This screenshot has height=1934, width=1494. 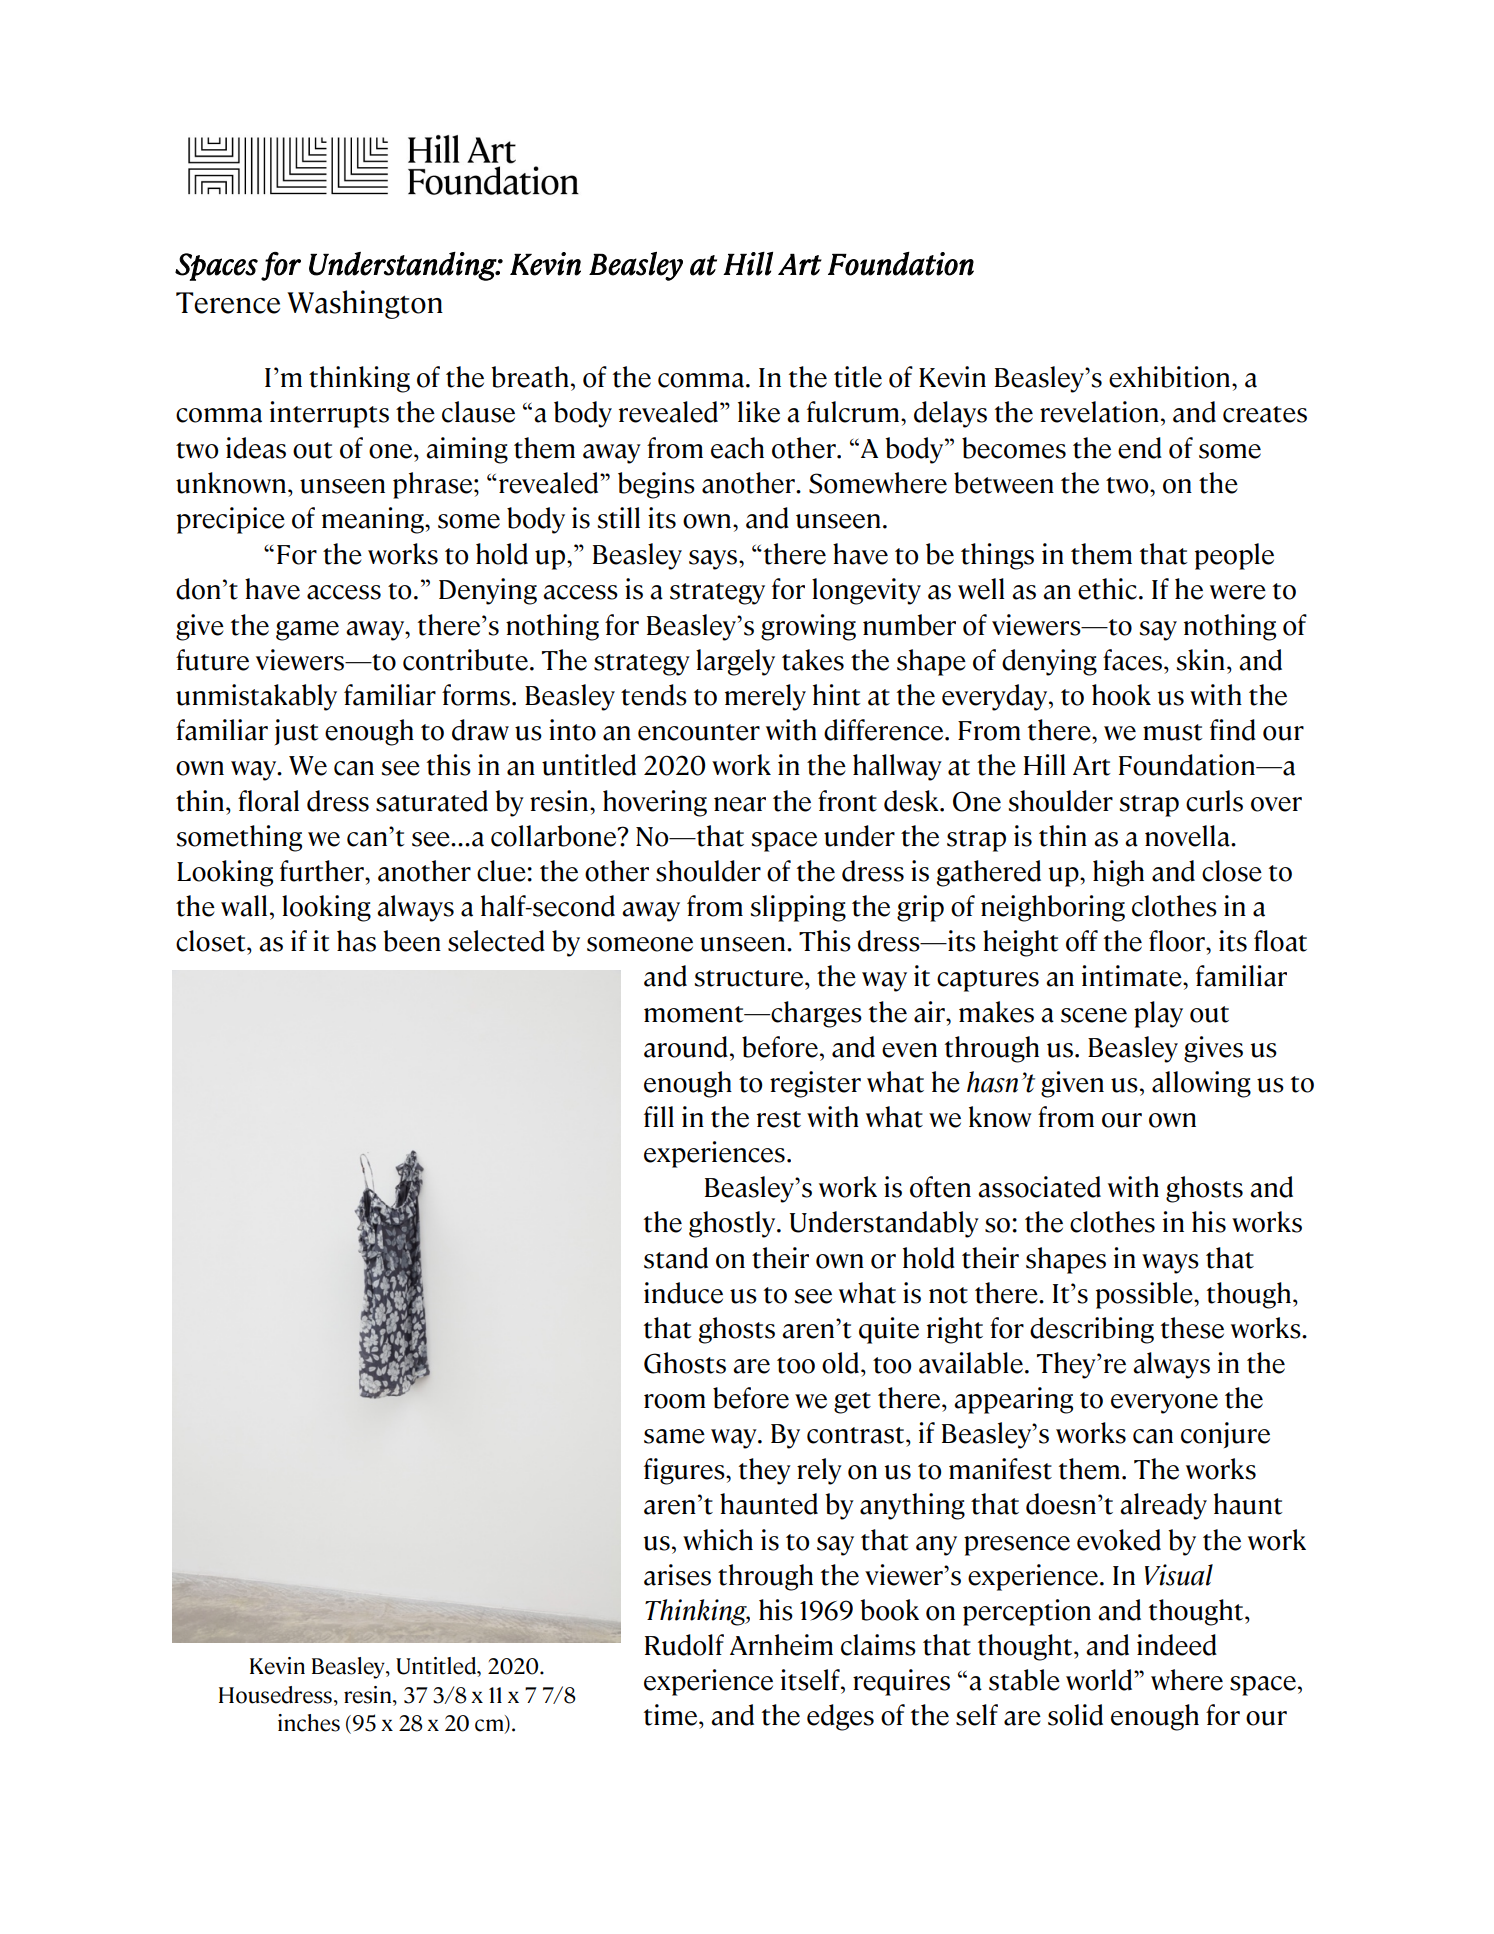 I want to click on slipping, so click(x=798, y=908).
